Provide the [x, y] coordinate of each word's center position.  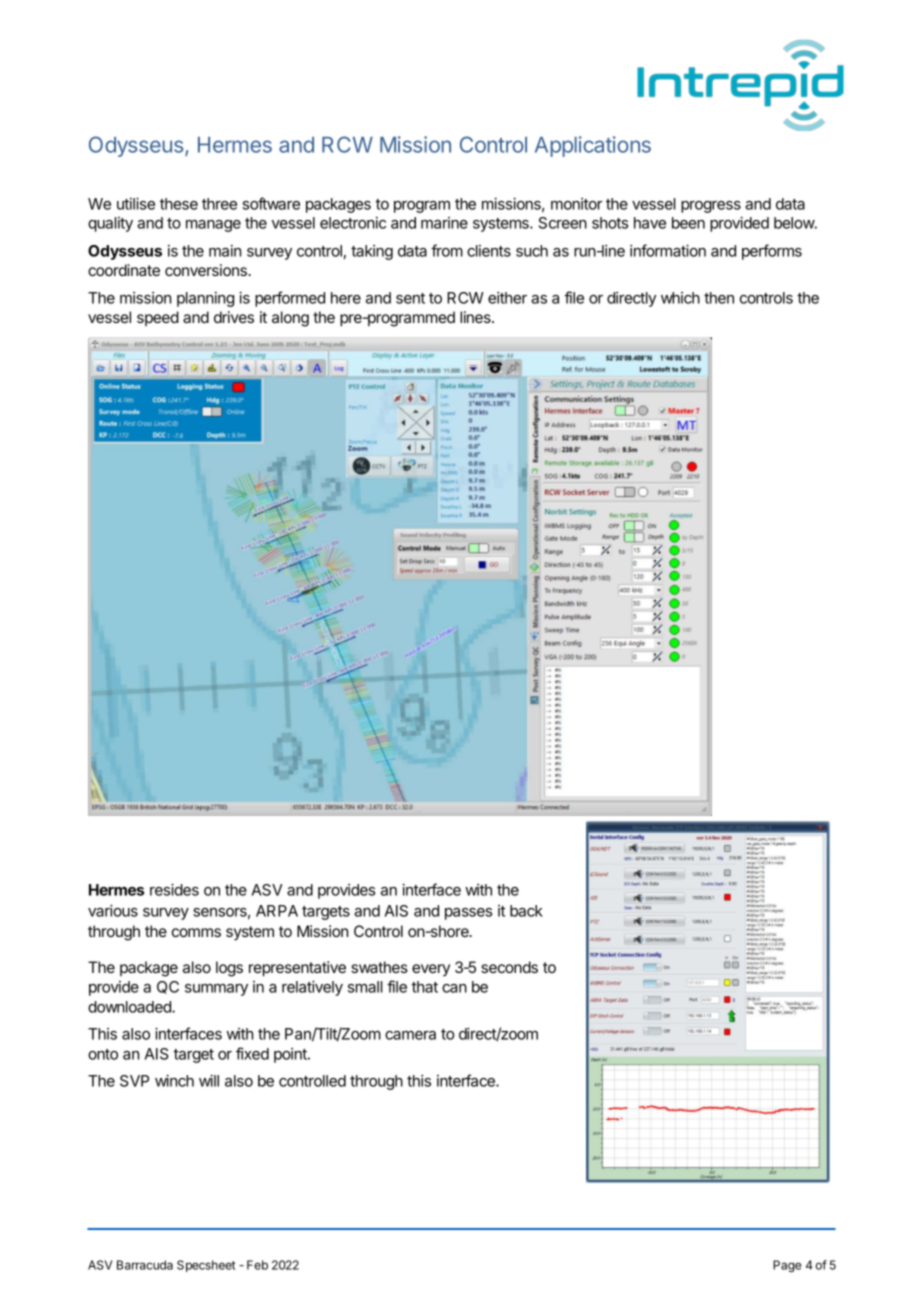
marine [444, 223]
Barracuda [145, 1265]
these [179, 204]
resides [174, 889]
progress [711, 207]
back [526, 911]
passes [468, 914]
